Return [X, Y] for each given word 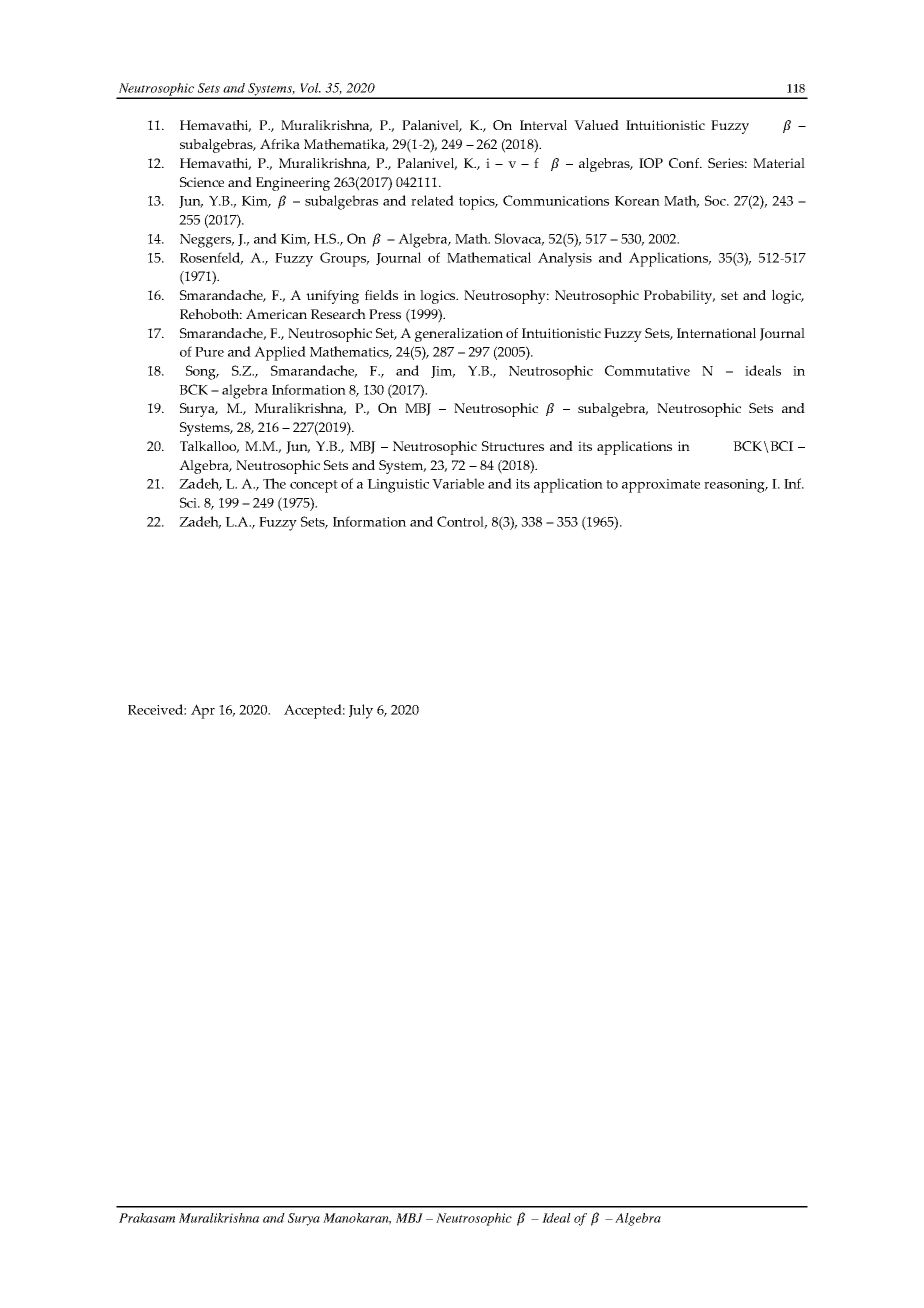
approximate [661, 486]
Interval [543, 125]
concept [314, 486]
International [716, 333]
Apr [203, 711]
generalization [459, 335]
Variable [458, 483]
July [361, 711]
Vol [310, 88]
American [276, 314]
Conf [685, 163]
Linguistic [398, 486]
